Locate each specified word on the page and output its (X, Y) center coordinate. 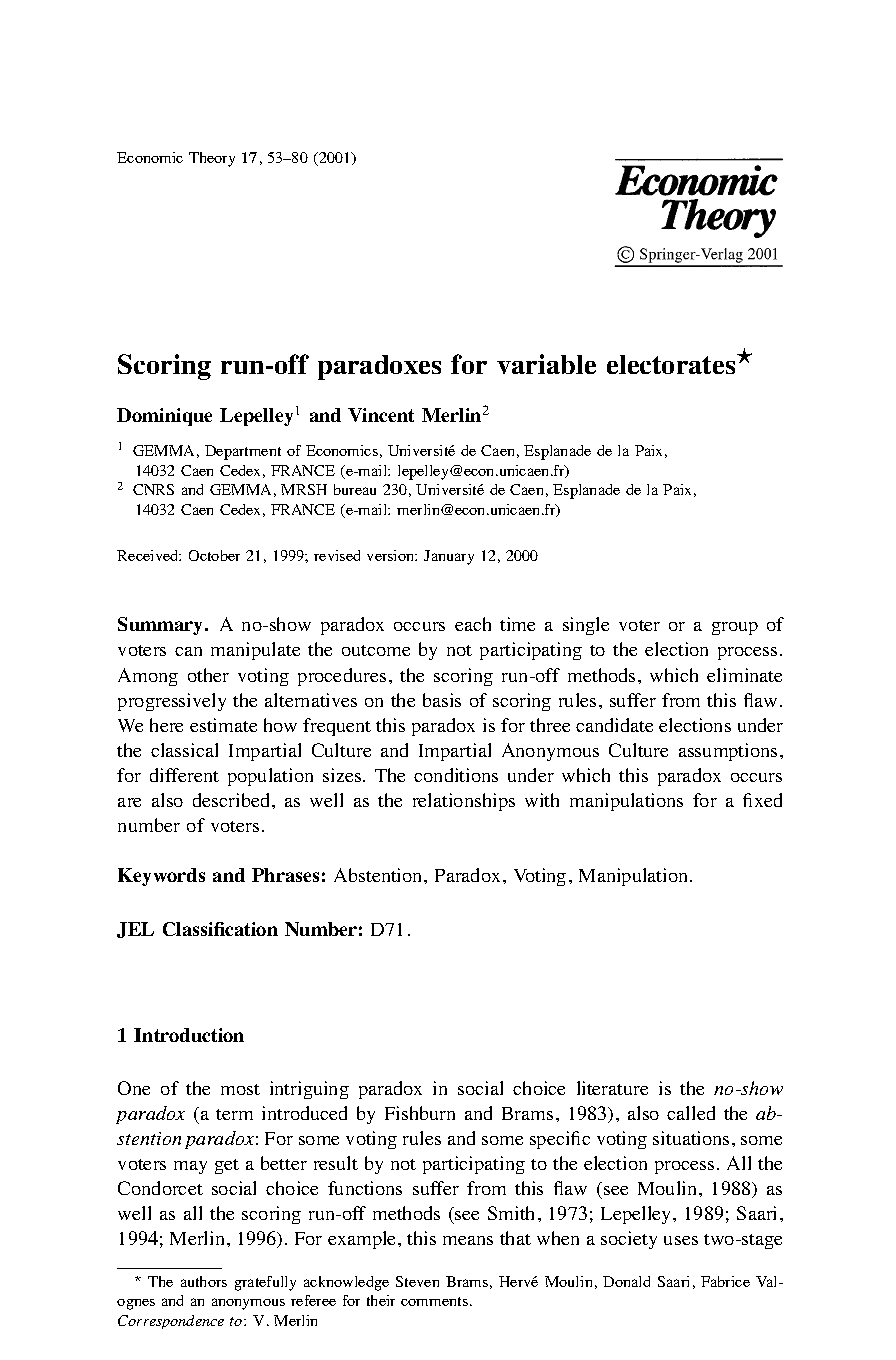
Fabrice (725, 1281)
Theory (212, 159)
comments (434, 1301)
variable (546, 364)
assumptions (728, 752)
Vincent (381, 415)
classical (184, 750)
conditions (456, 775)
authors (204, 1281)
